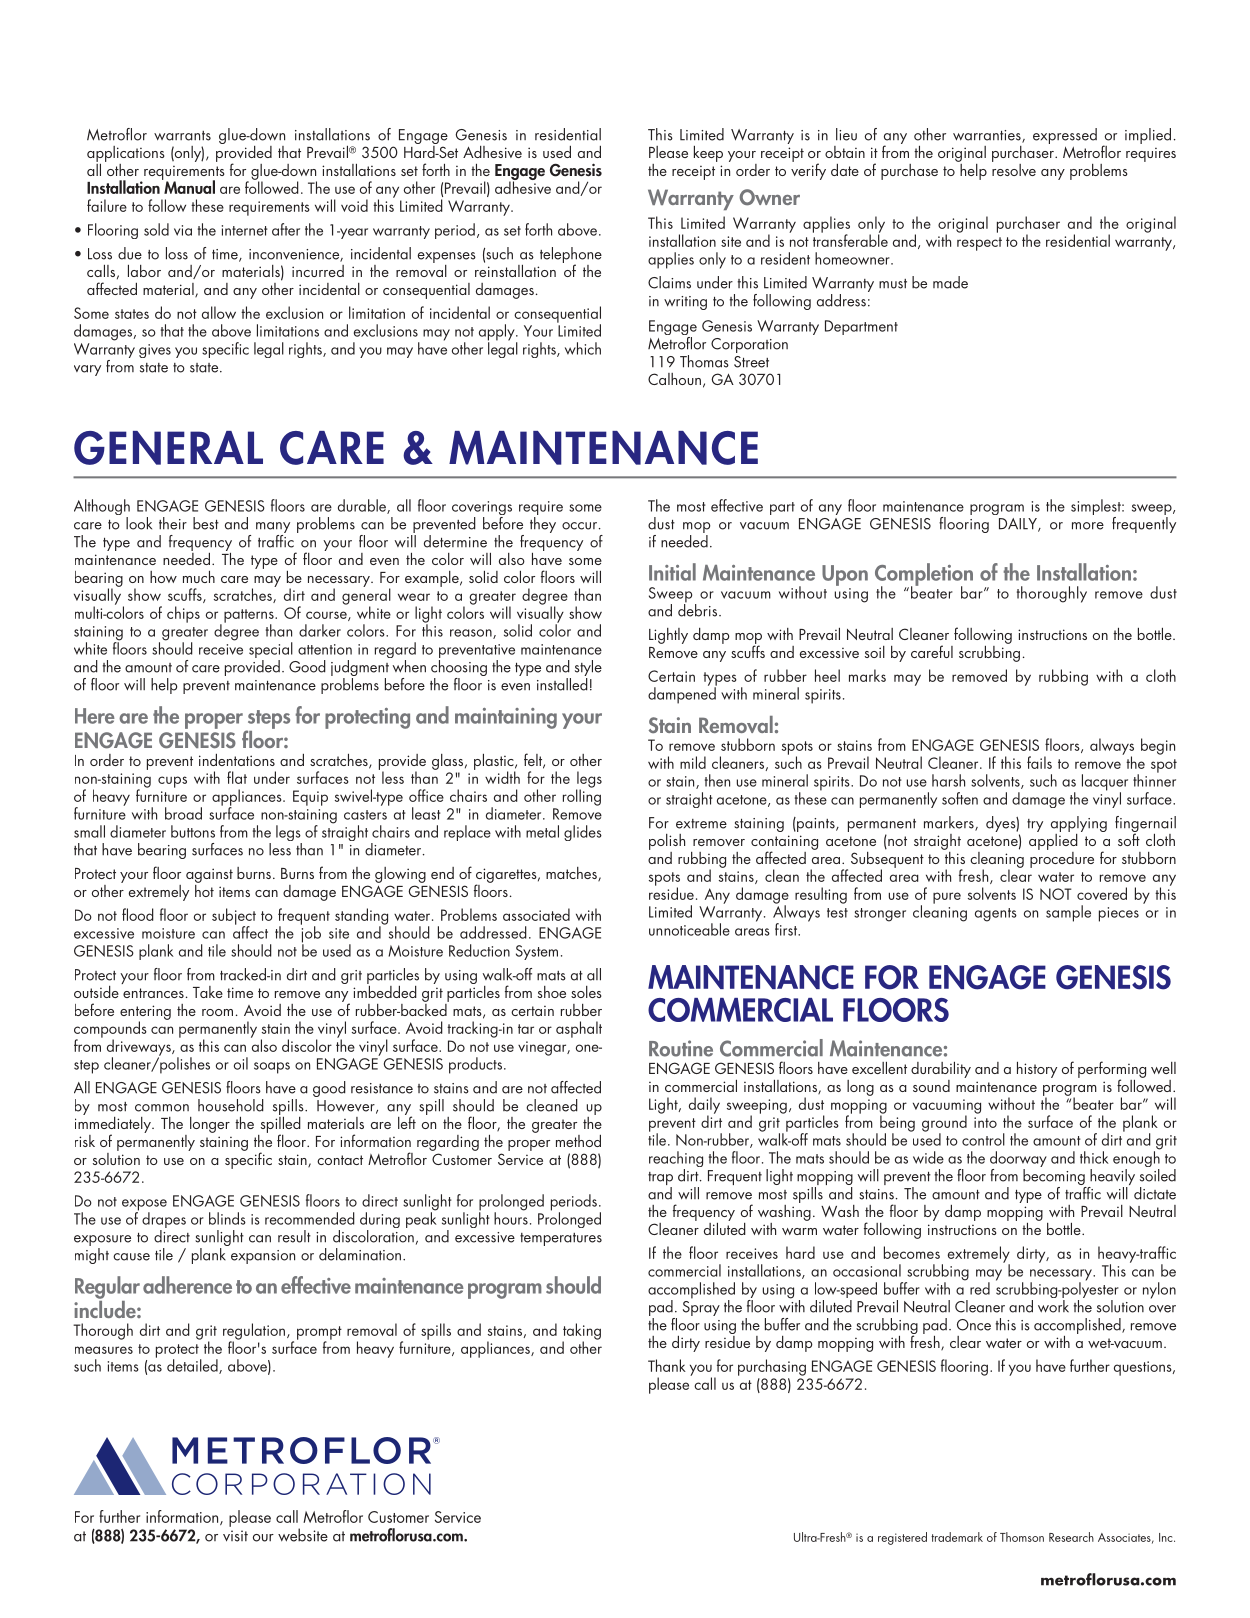  I want to click on Manual, so click(188, 186).
